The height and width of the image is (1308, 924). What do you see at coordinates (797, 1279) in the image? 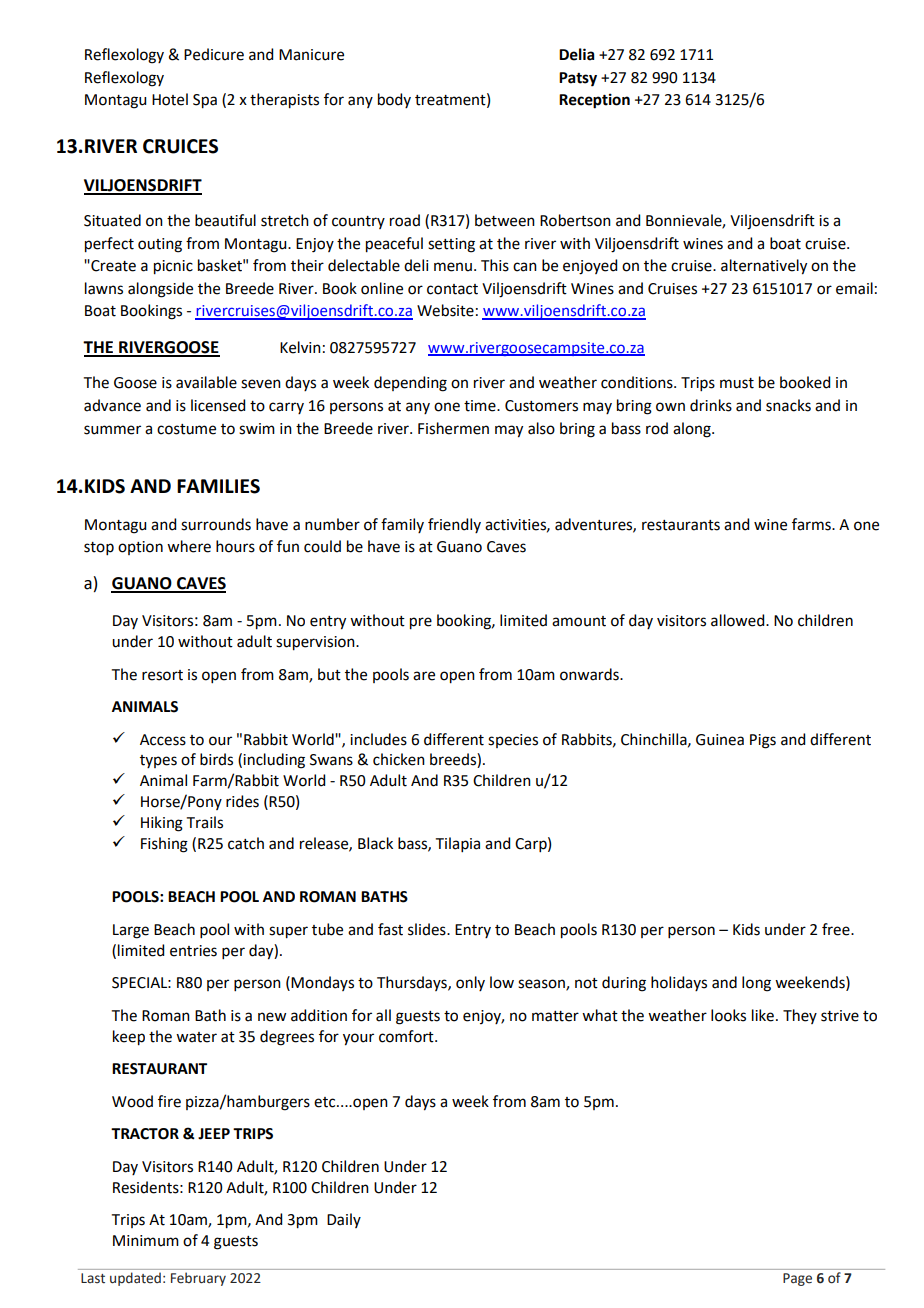
I see `Page` at bounding box center [797, 1279].
